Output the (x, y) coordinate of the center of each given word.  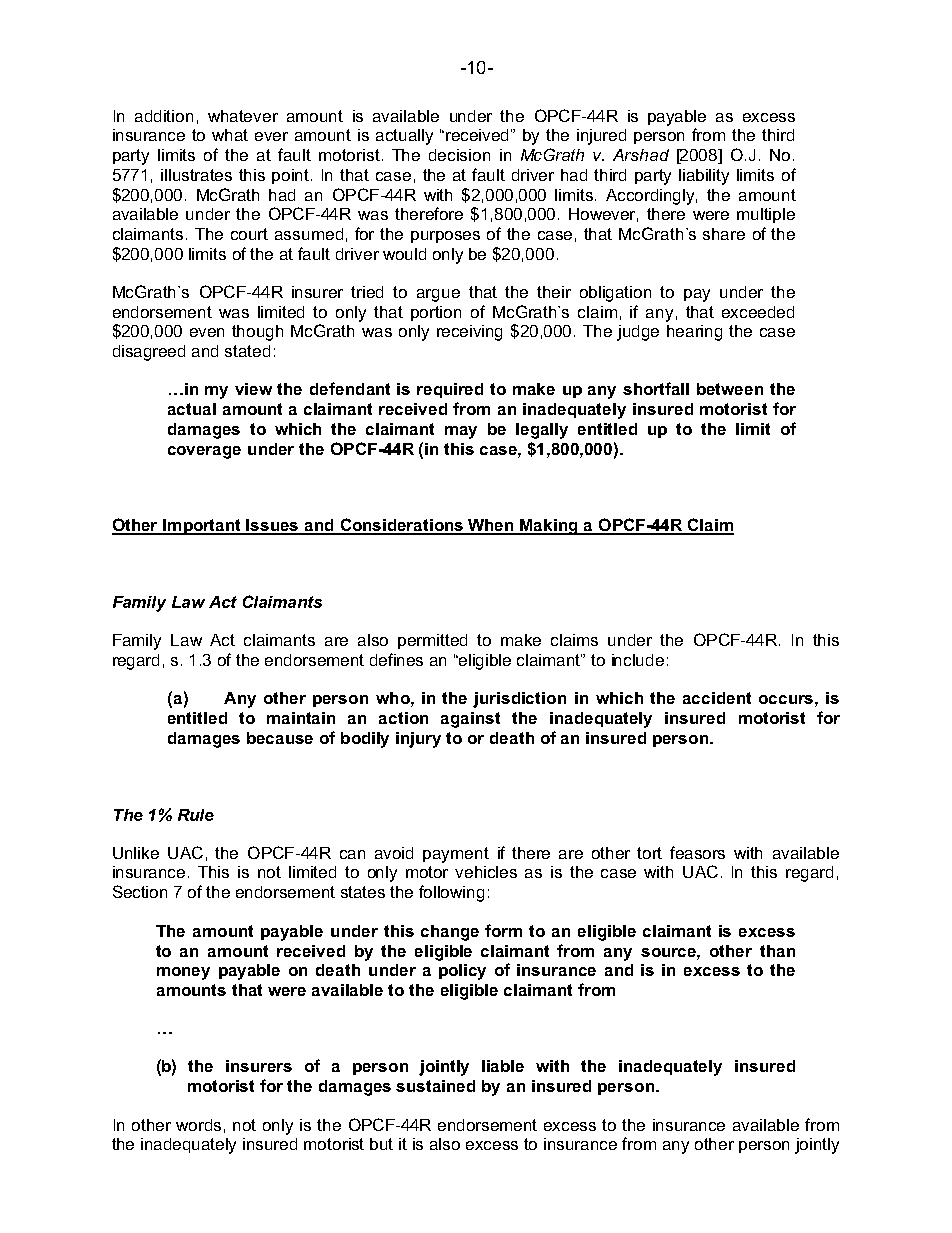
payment (456, 855)
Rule (196, 815)
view (253, 389)
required (450, 390)
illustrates (196, 175)
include (638, 660)
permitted (432, 641)
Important (202, 527)
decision (459, 155)
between (730, 389)
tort (649, 853)
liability (704, 177)
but (381, 1144)
